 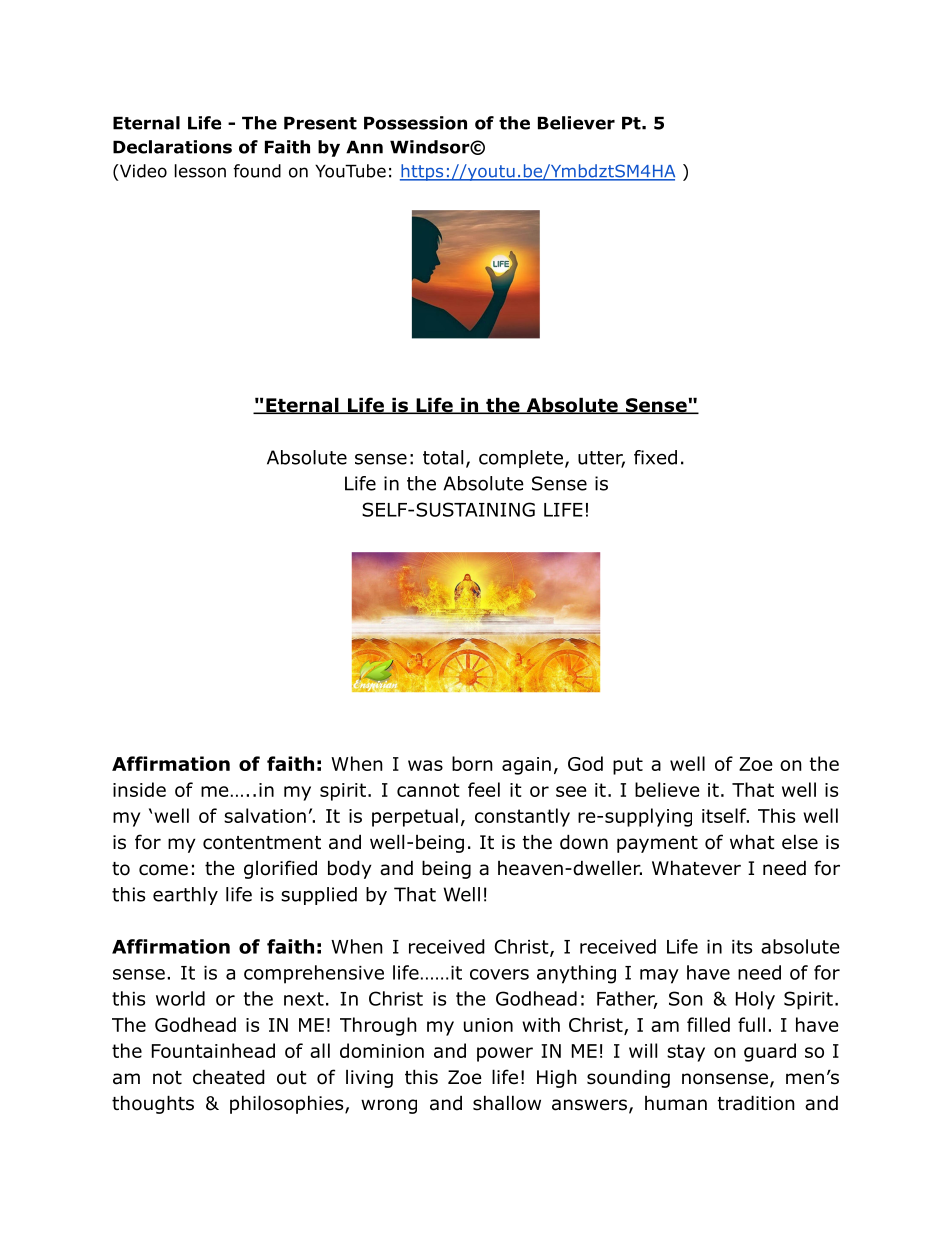 I want to click on born, so click(x=472, y=763).
